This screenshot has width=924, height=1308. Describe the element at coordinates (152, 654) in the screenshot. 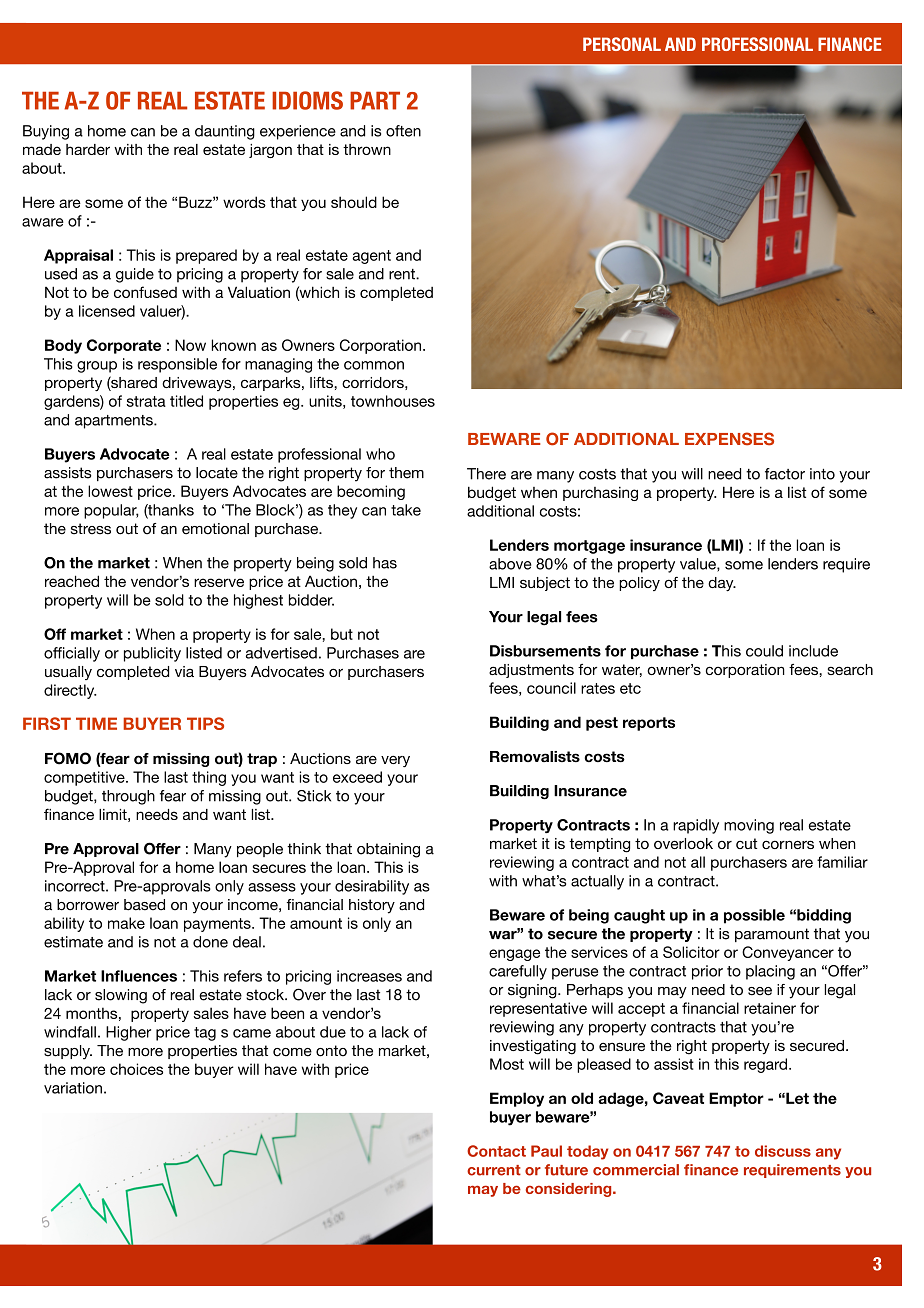

I see `publicity` at that location.
